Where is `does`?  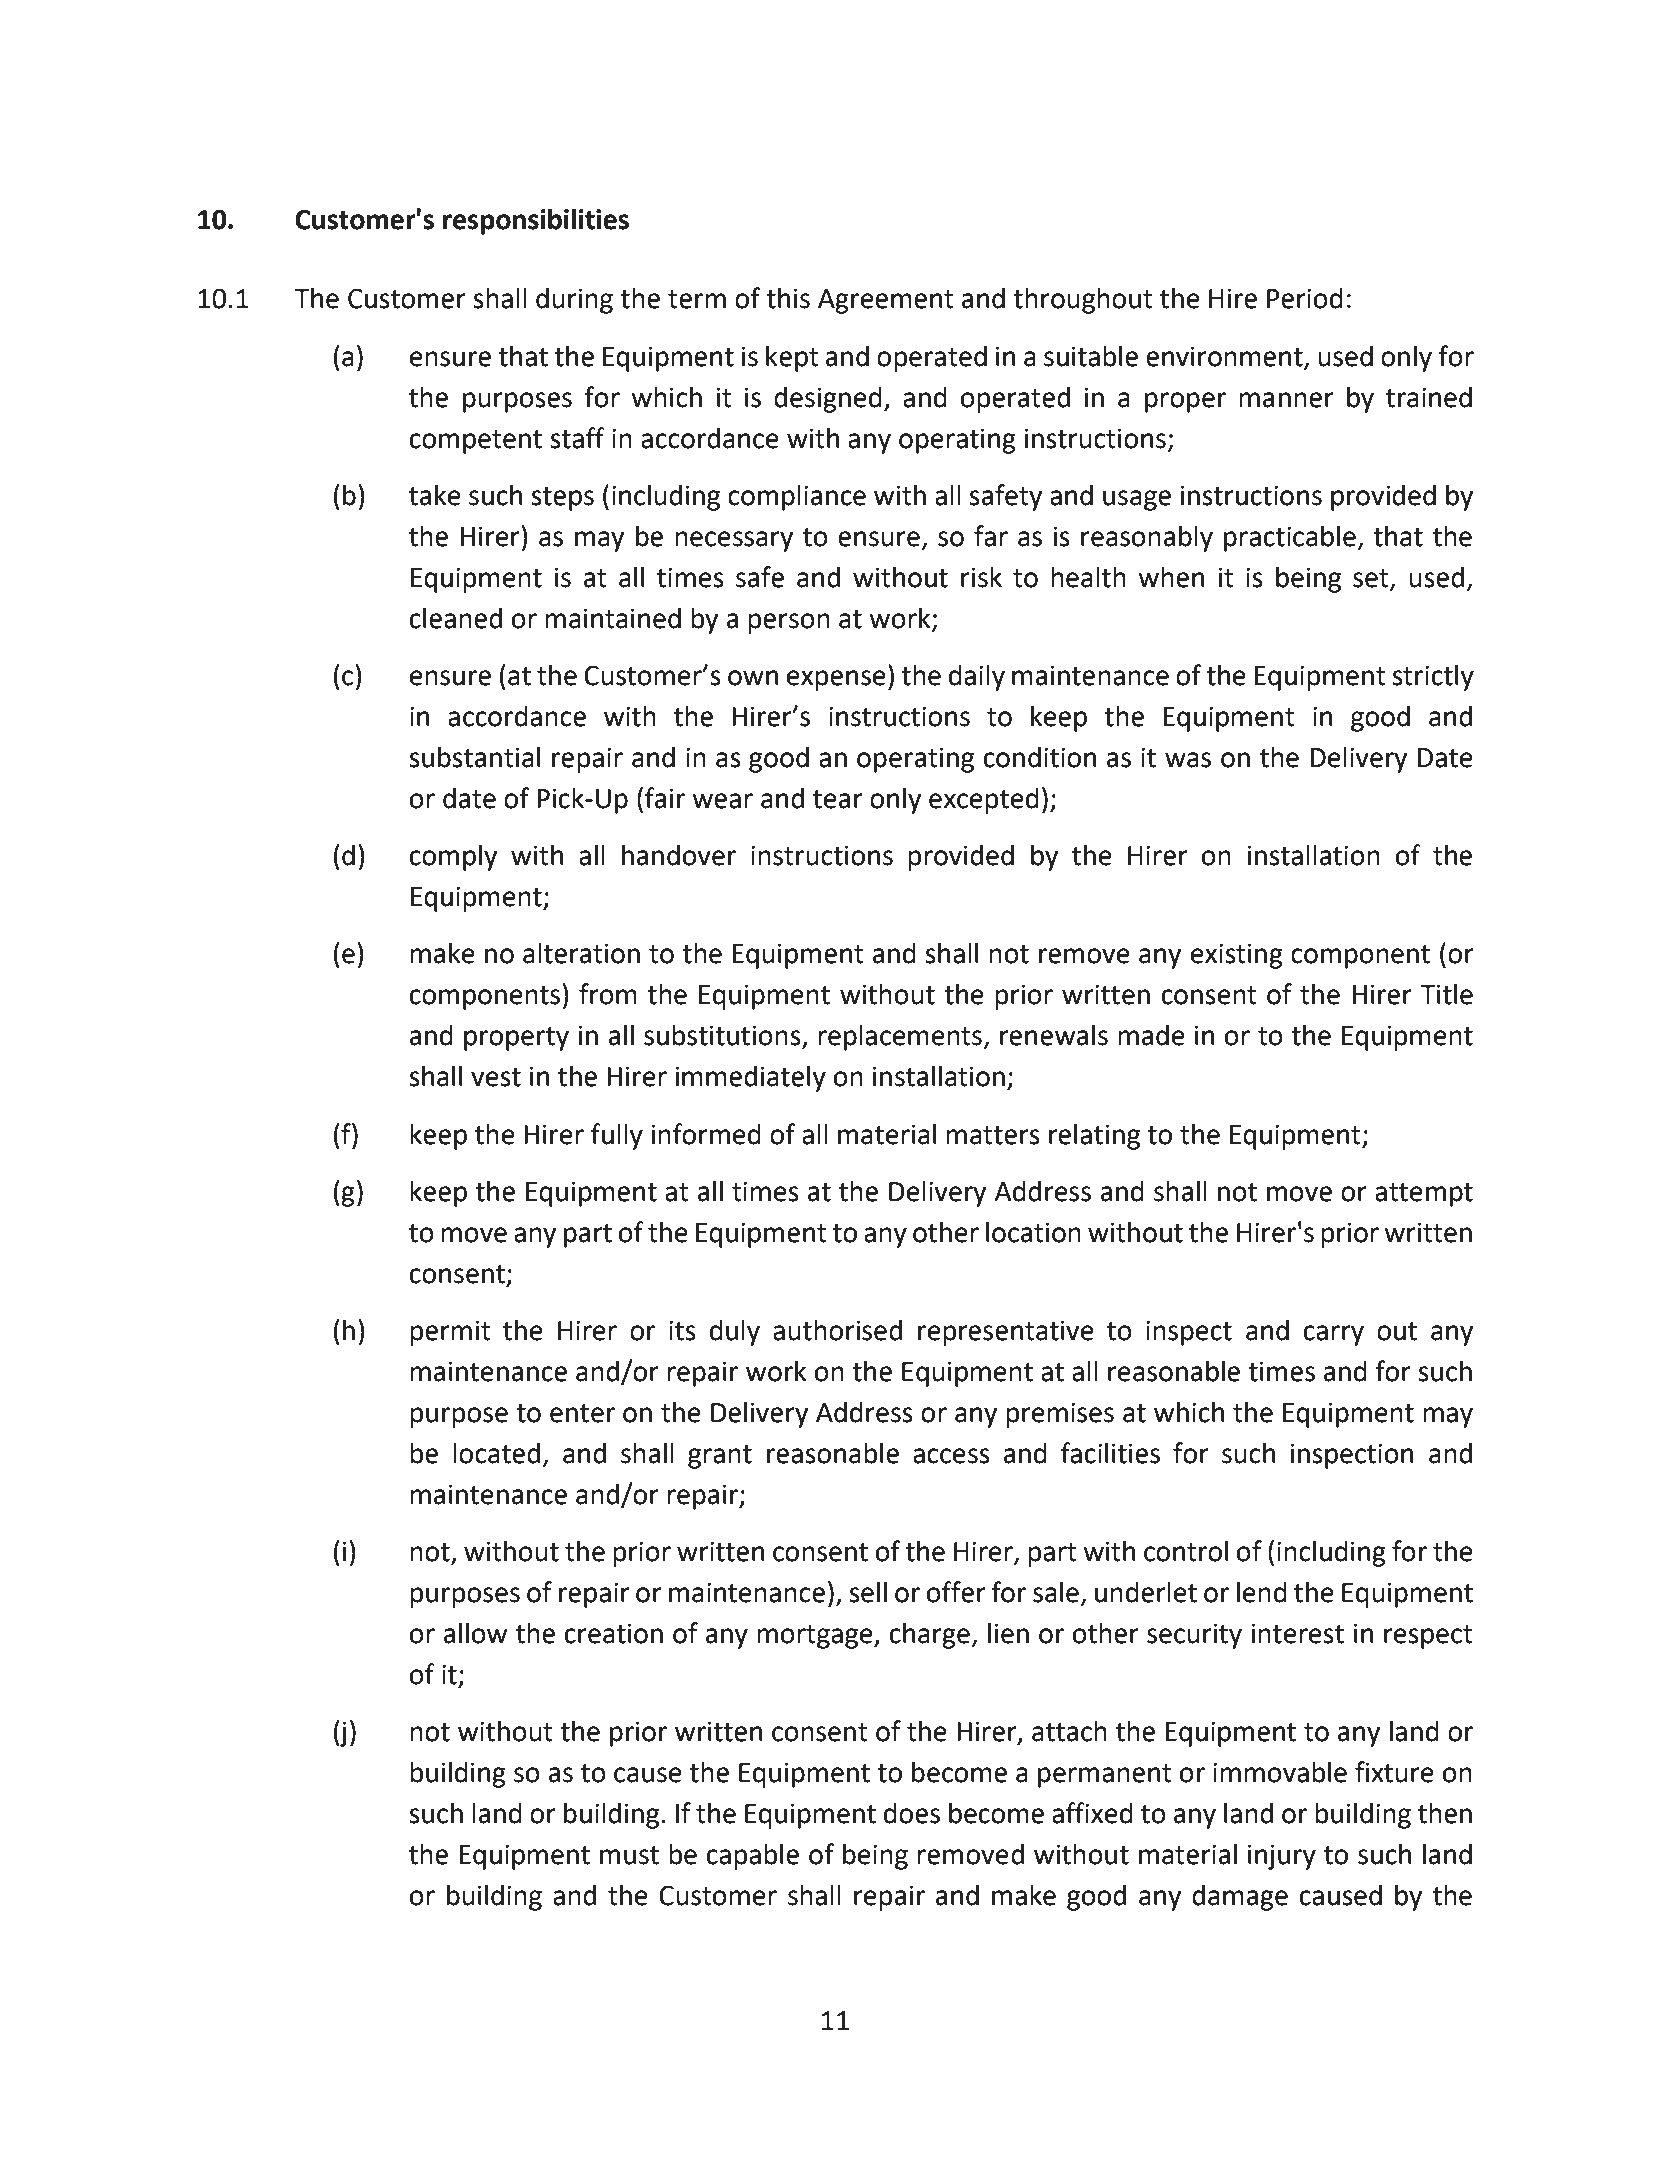
does is located at coordinates (912, 1813).
